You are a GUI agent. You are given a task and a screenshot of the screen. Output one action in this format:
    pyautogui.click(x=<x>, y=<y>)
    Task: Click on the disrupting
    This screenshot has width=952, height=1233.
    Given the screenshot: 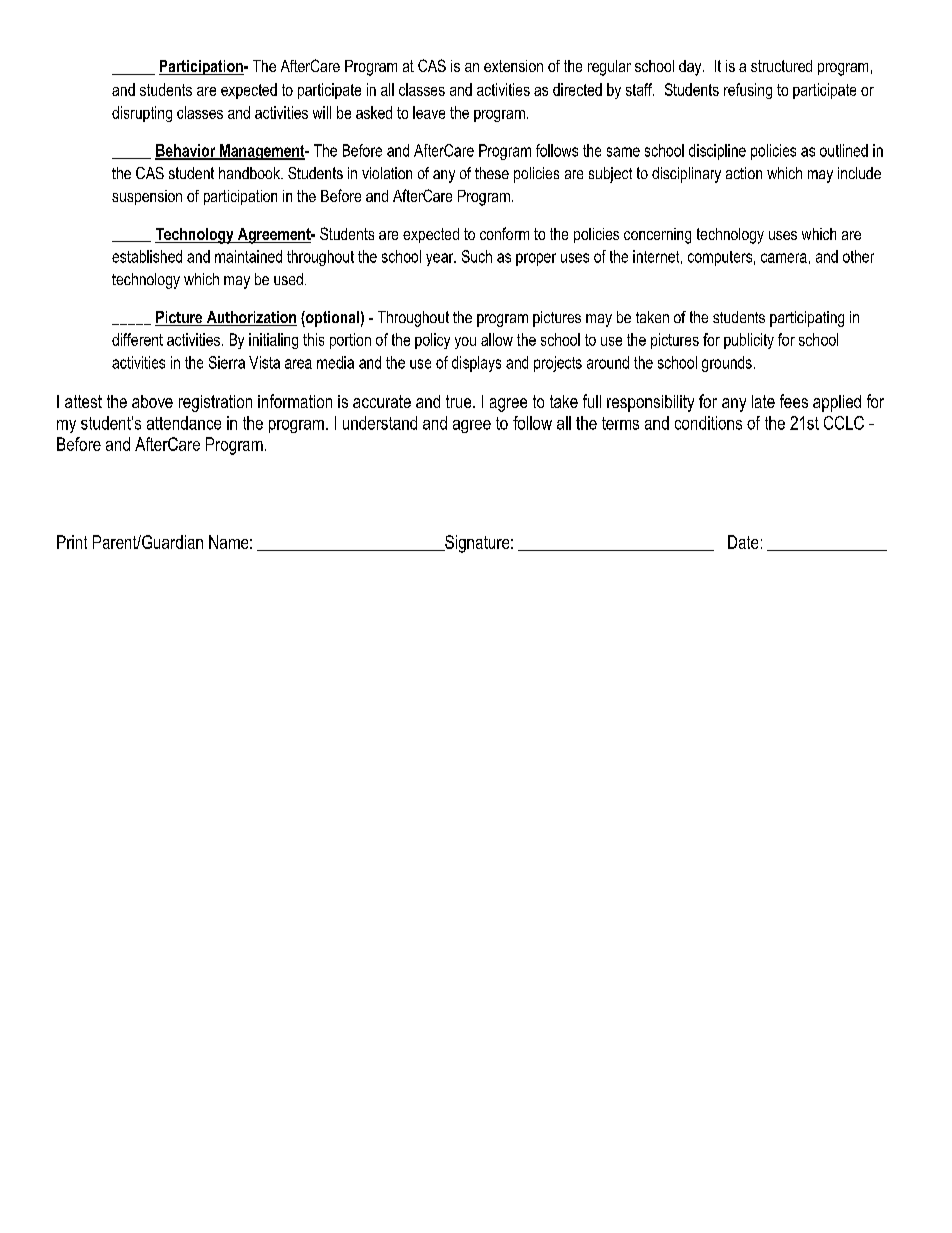 What is the action you would take?
    pyautogui.click(x=142, y=114)
